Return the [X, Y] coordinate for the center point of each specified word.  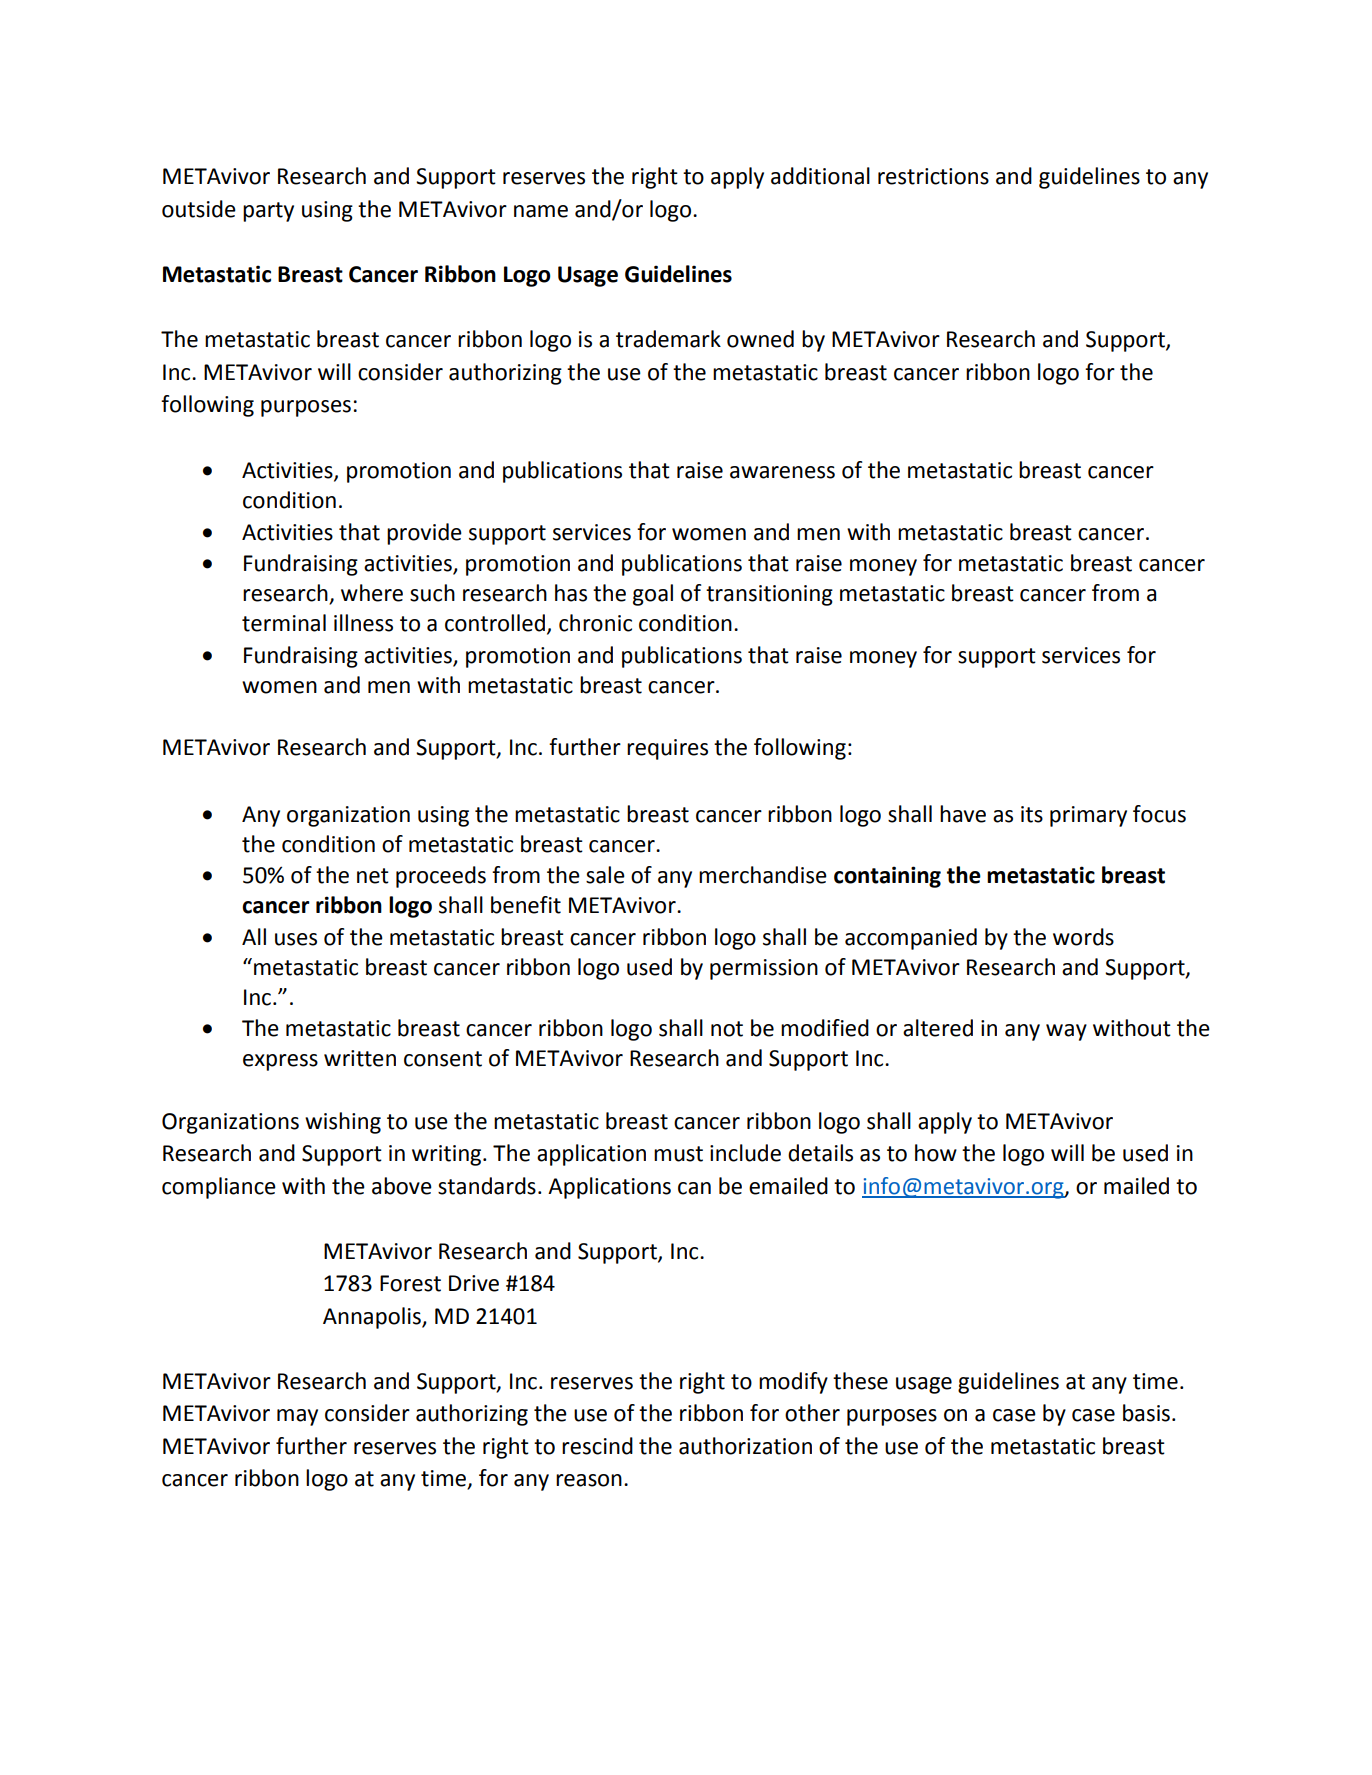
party [268, 212]
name [541, 211]
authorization [745, 1446]
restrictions [933, 176]
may [297, 1417]
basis [1146, 1413]
